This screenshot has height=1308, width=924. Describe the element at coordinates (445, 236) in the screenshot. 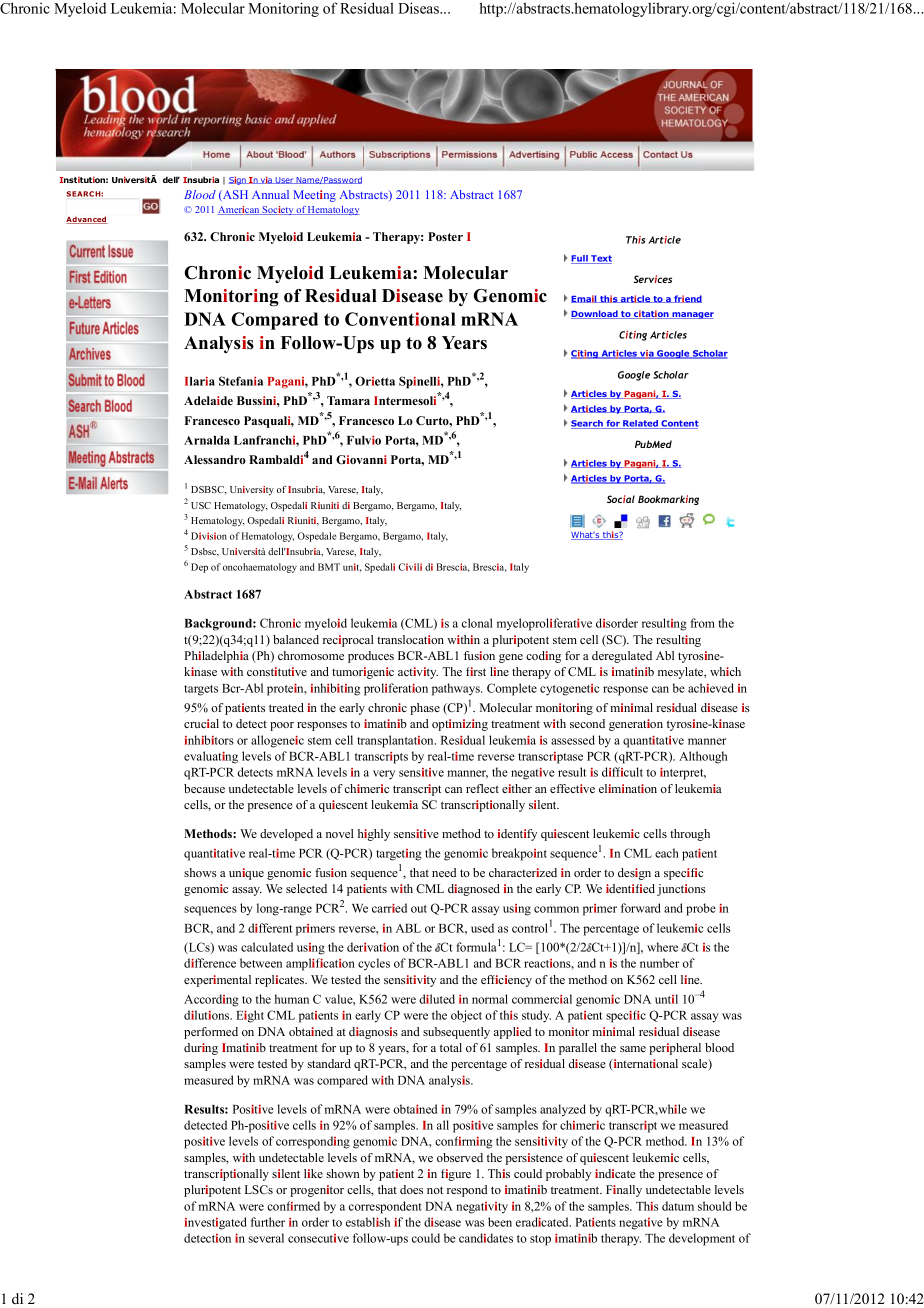

I see `Poster` at that location.
